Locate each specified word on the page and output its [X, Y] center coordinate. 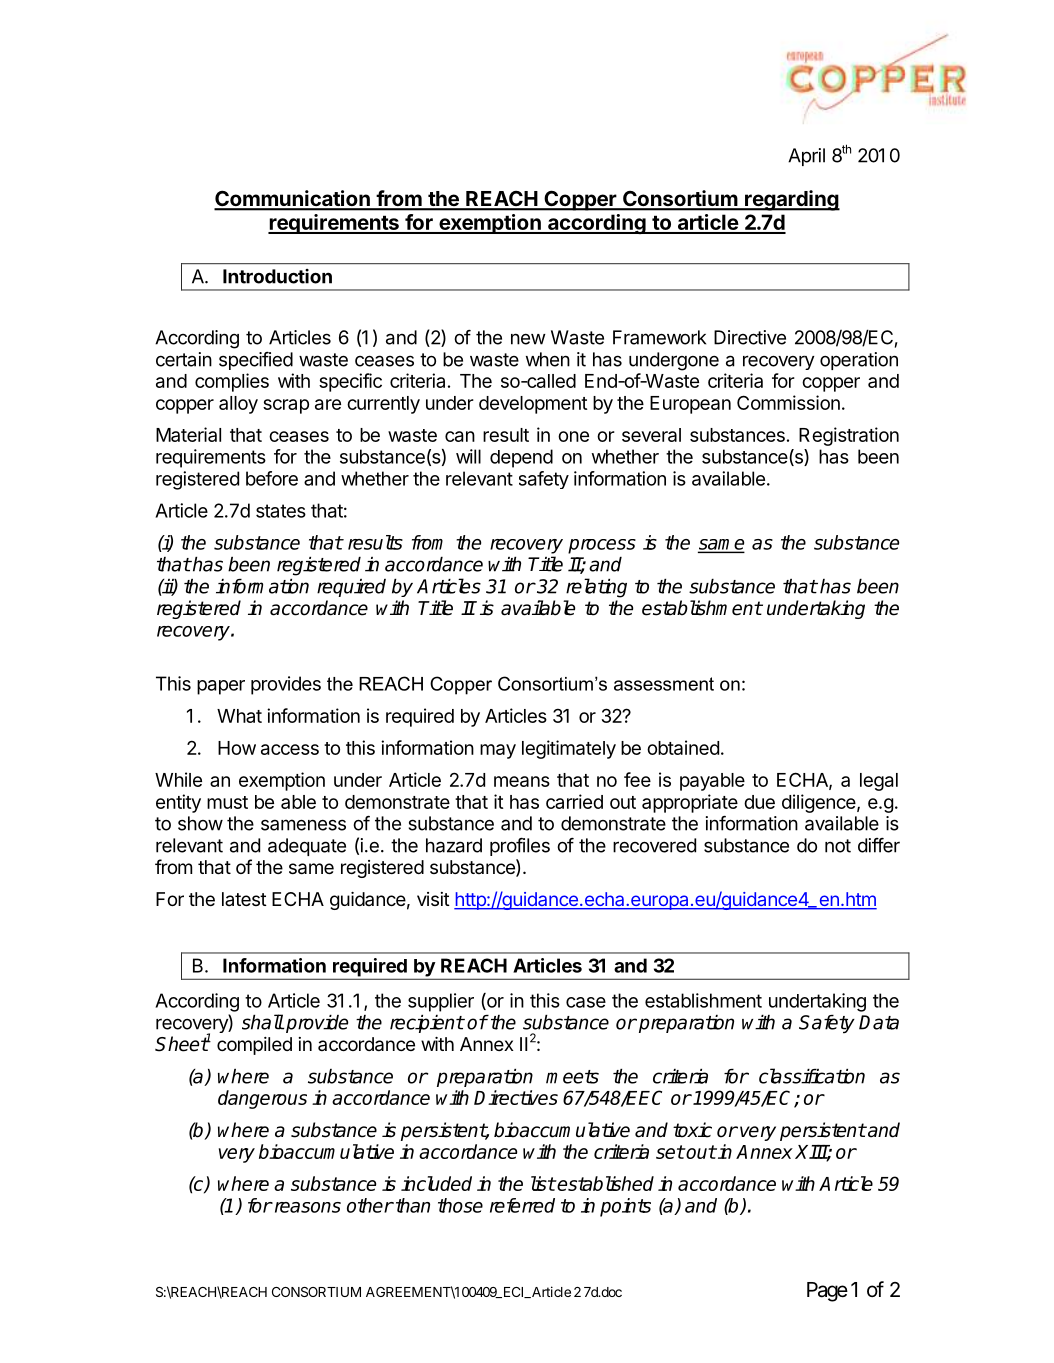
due [759, 802]
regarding [791, 200]
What [239, 716]
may [498, 751]
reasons [306, 1207]
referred [522, 1205]
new [528, 339]
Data [879, 1022]
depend [521, 458]
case [586, 1002]
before [272, 478]
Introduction [277, 276]
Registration [849, 436]
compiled [254, 1046]
